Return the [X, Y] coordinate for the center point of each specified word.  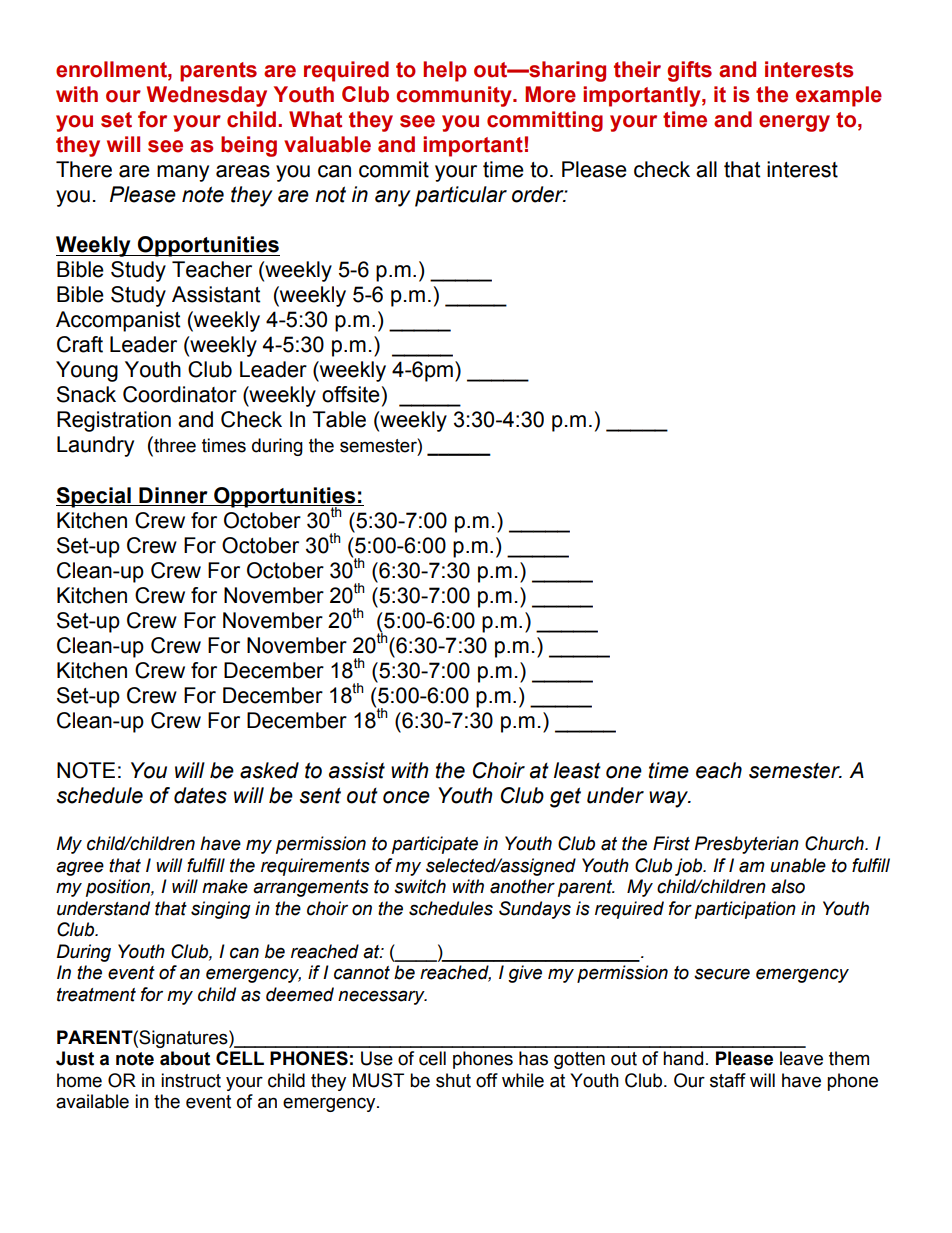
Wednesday [207, 96]
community [455, 96]
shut [453, 1080]
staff [728, 1080]
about [185, 1058]
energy [794, 123]
